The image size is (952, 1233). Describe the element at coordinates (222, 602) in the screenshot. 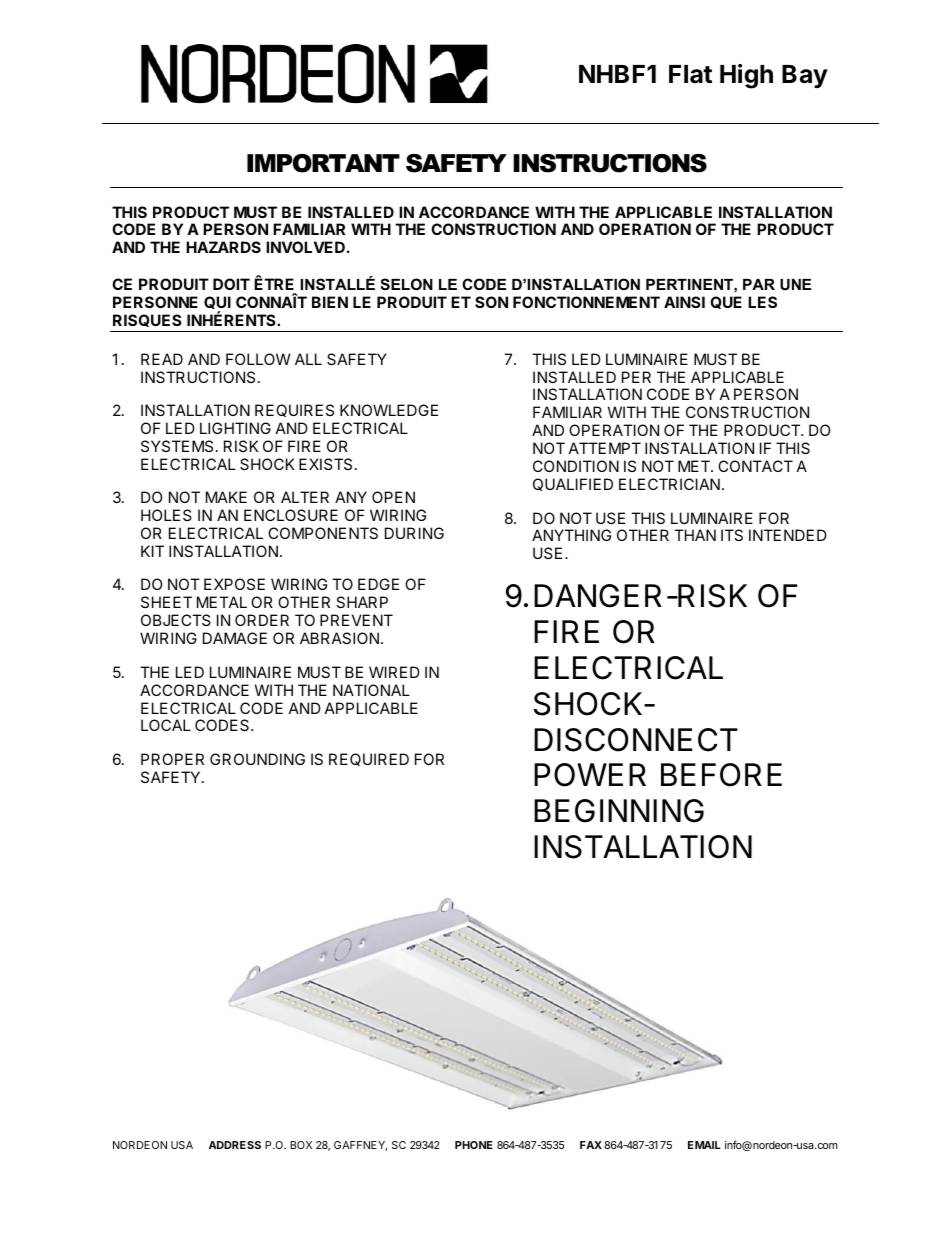

I see `METAL` at that location.
